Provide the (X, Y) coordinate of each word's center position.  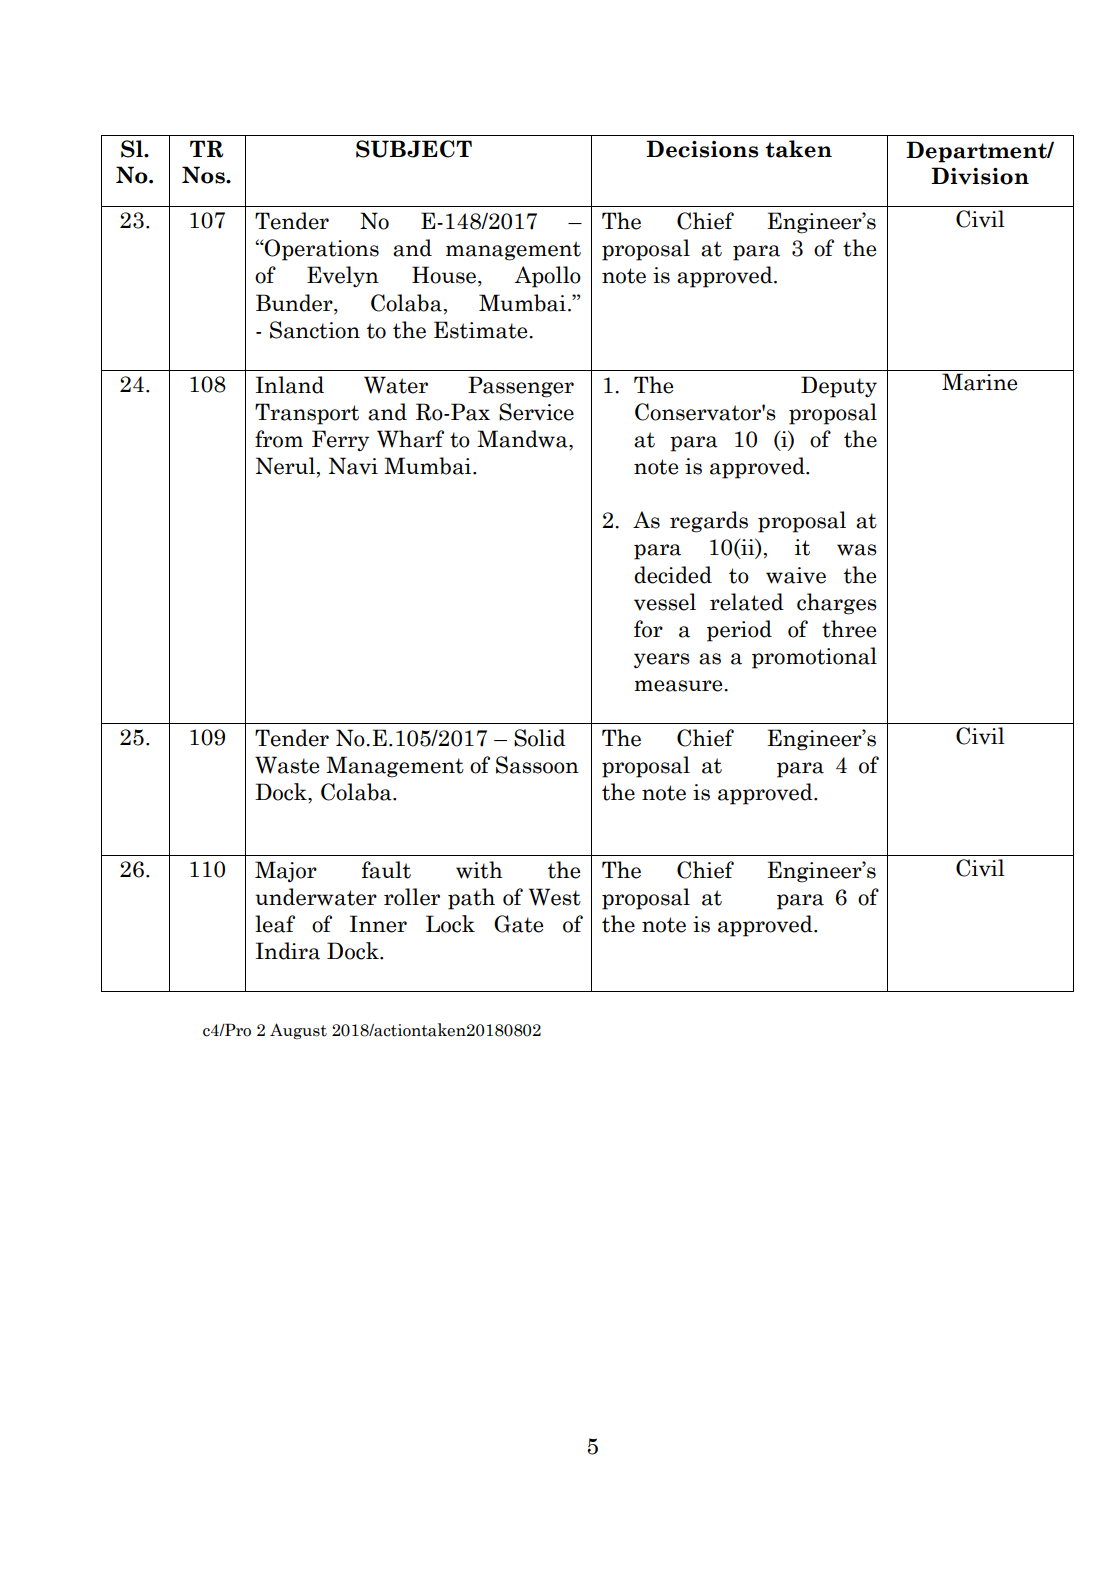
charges (837, 604)
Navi (353, 466)
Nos (204, 175)
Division (980, 176)
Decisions (702, 149)
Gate (518, 924)
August (298, 1031)
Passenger (521, 387)
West (555, 897)
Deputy (839, 387)
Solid (540, 738)
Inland (290, 385)
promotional (814, 658)
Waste (287, 765)
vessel (665, 602)
